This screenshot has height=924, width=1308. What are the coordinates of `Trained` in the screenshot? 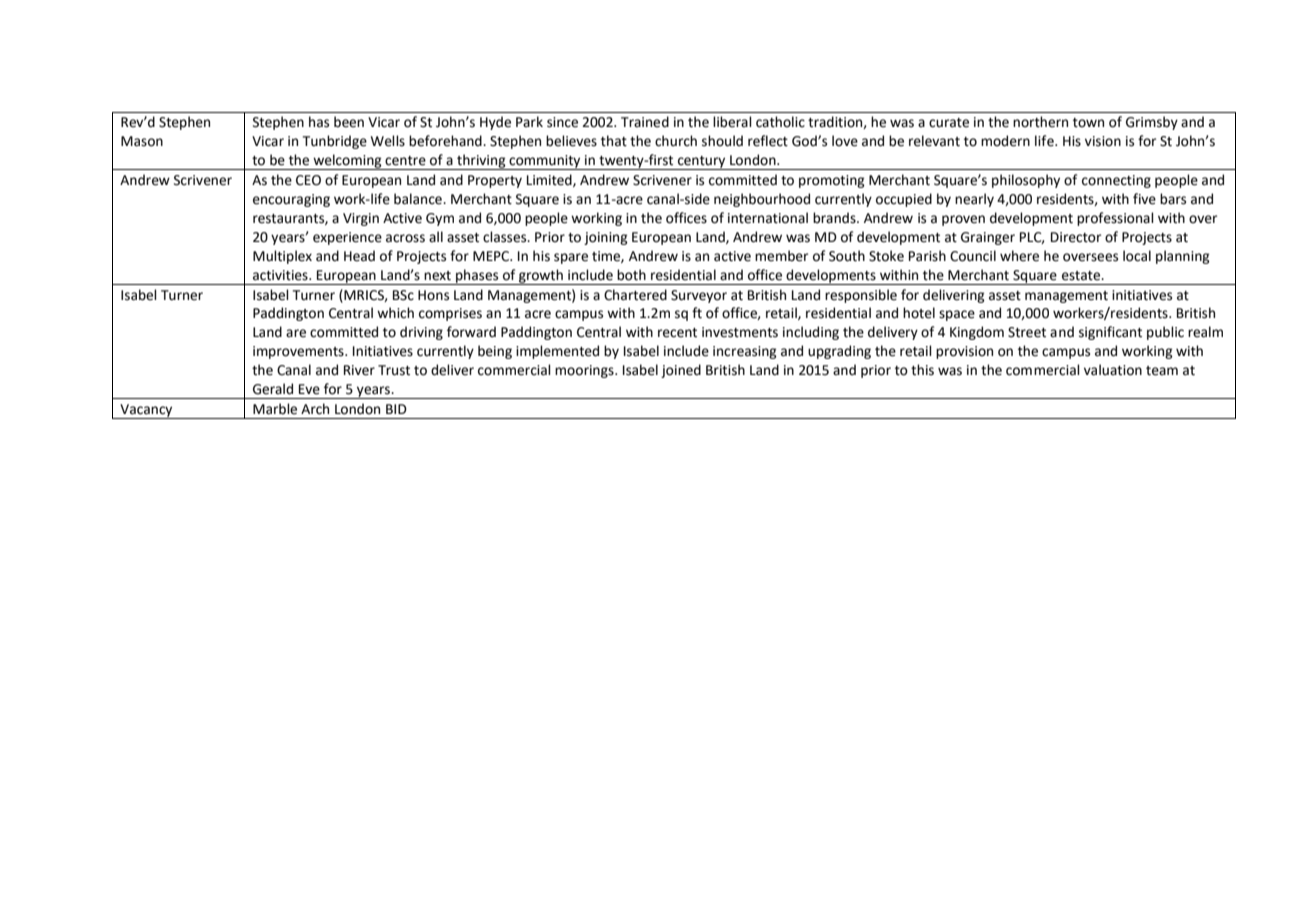 It's located at (645, 122).
